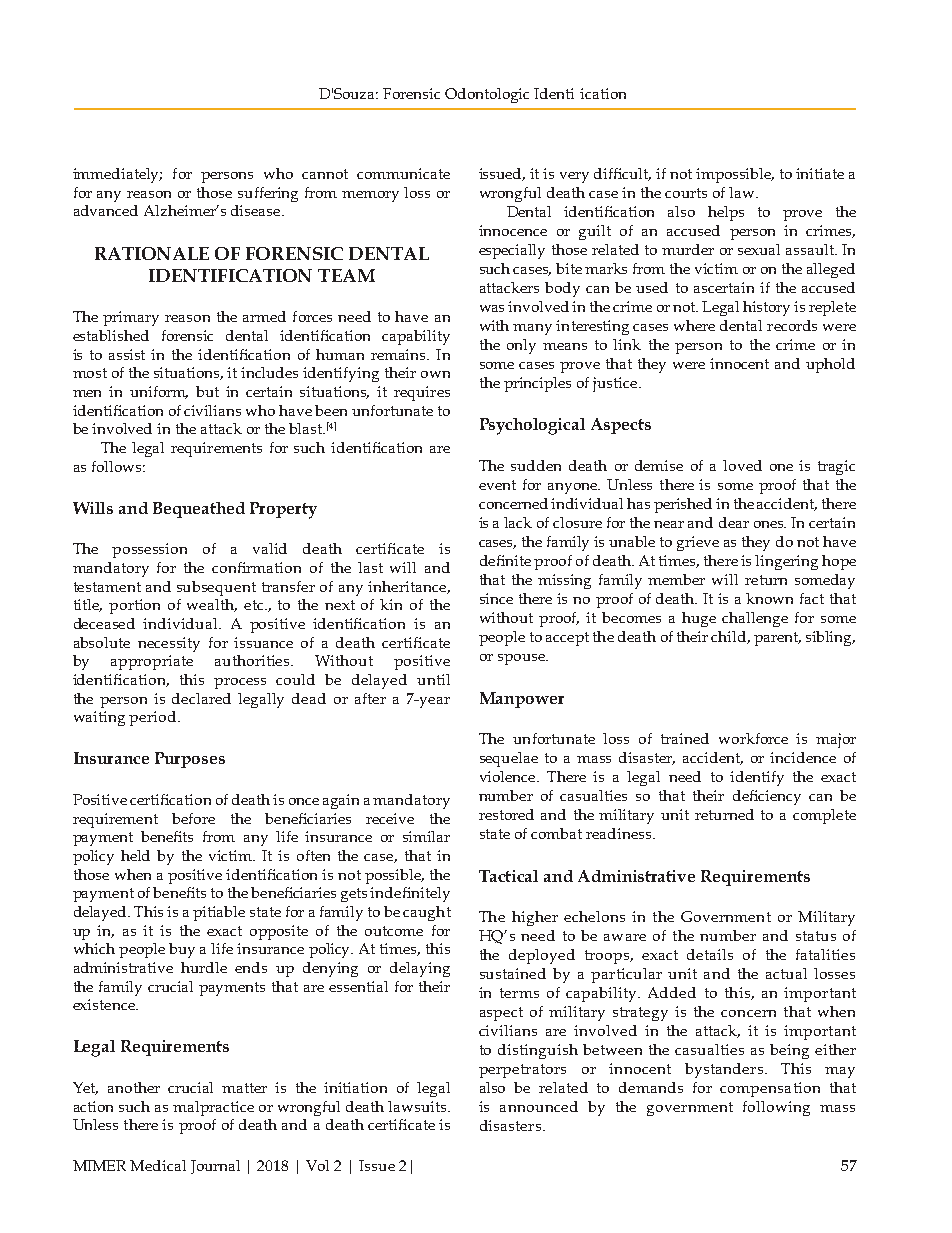 This page has width=952, height=1233. I want to click on advanced, so click(106, 210).
